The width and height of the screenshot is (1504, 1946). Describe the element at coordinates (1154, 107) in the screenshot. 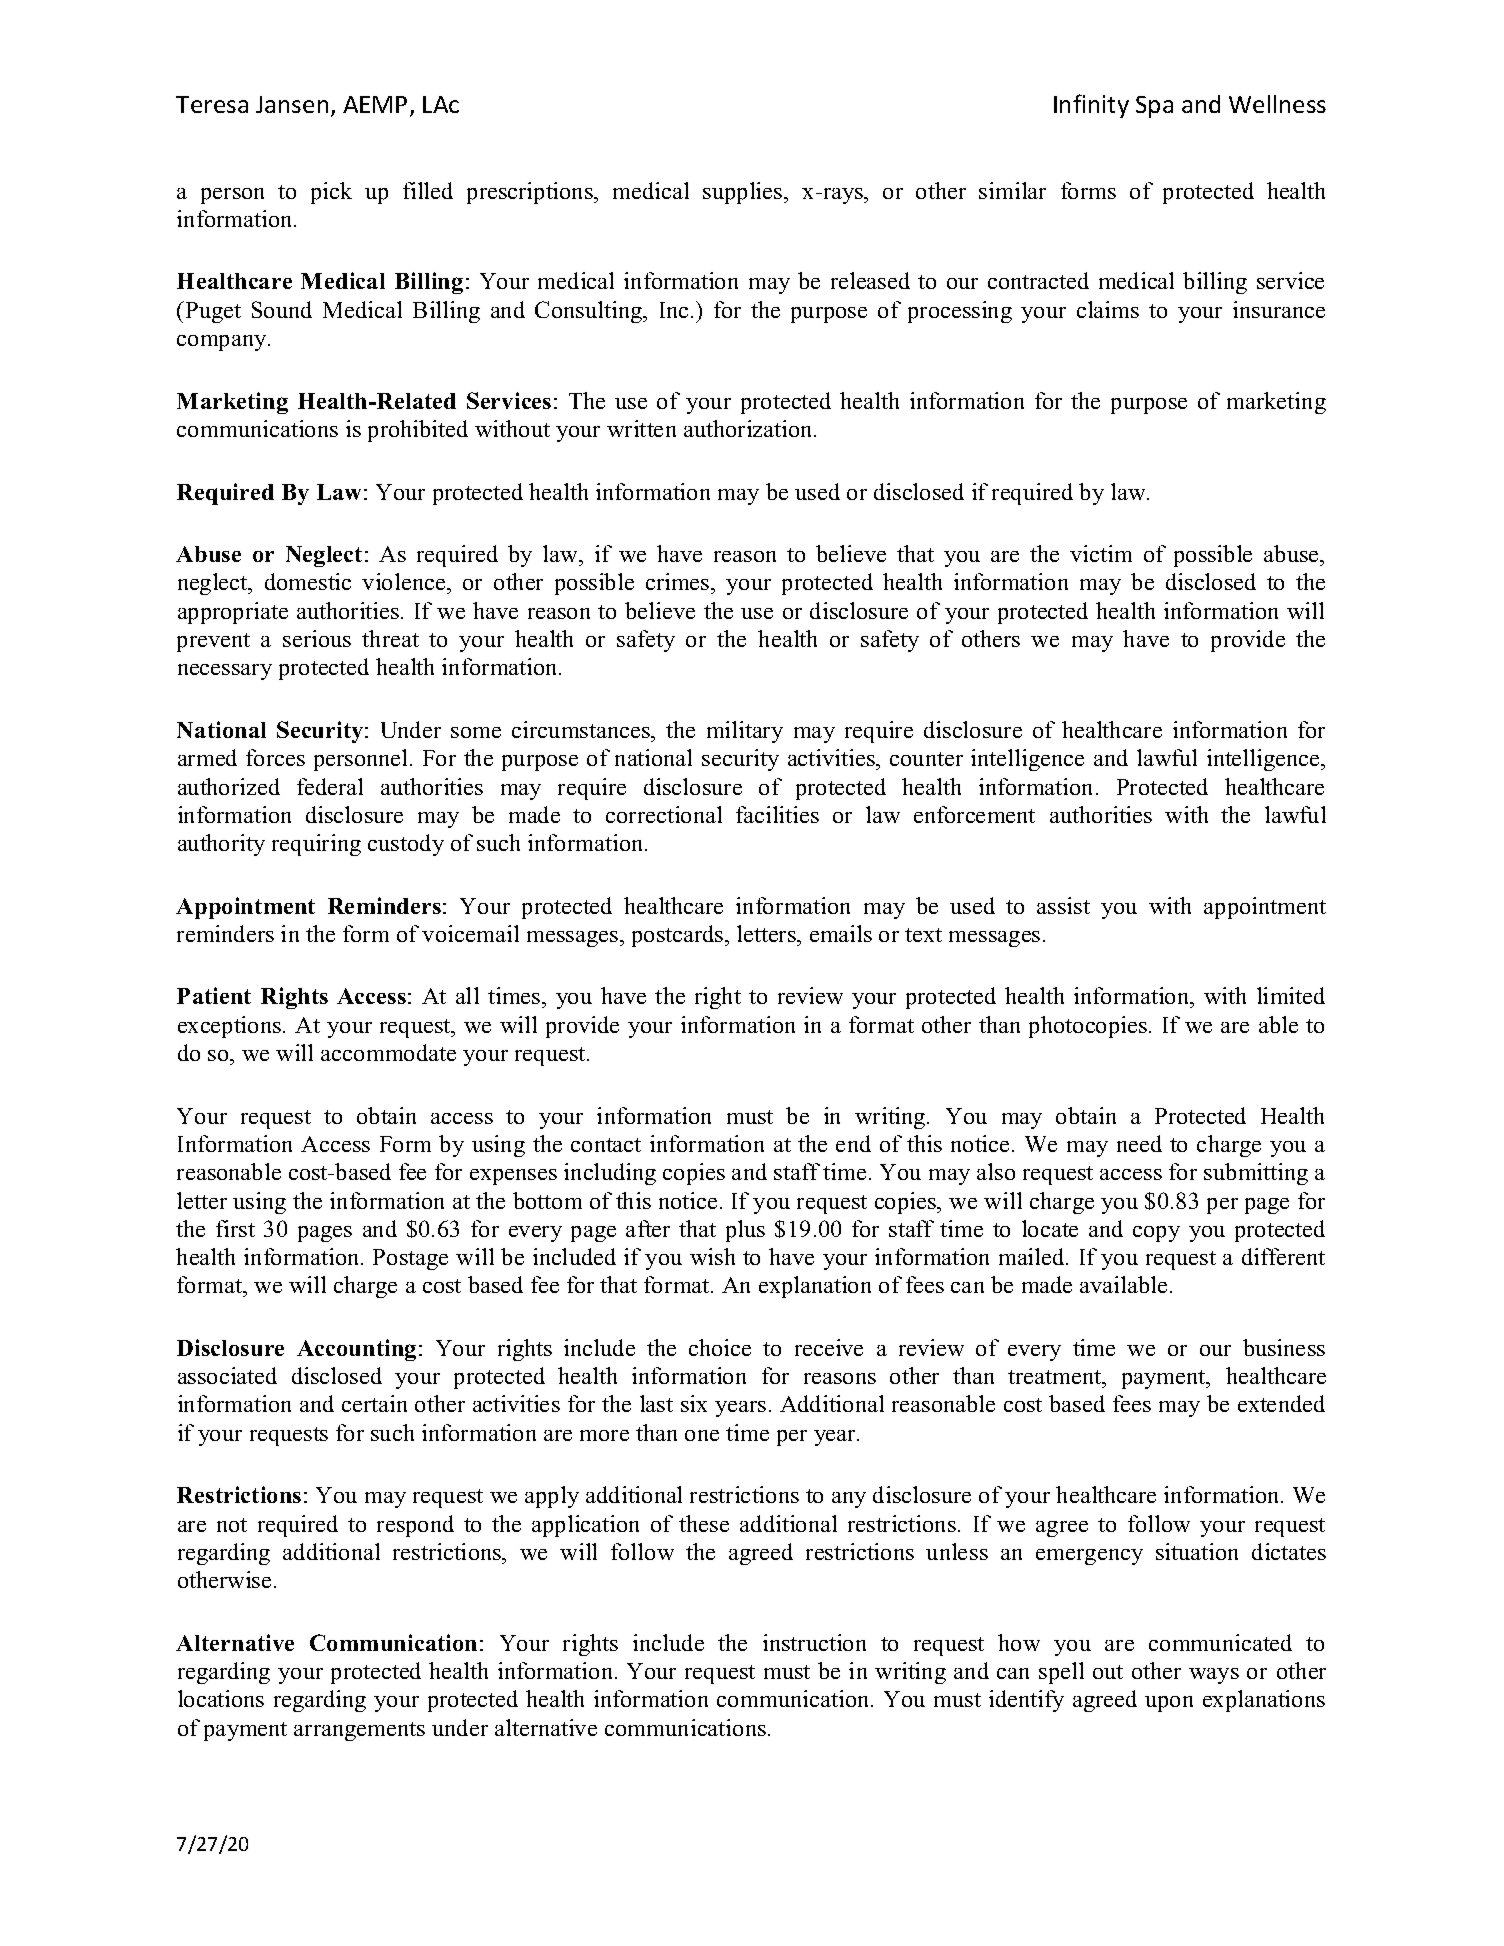

I see `Spa` at that location.
